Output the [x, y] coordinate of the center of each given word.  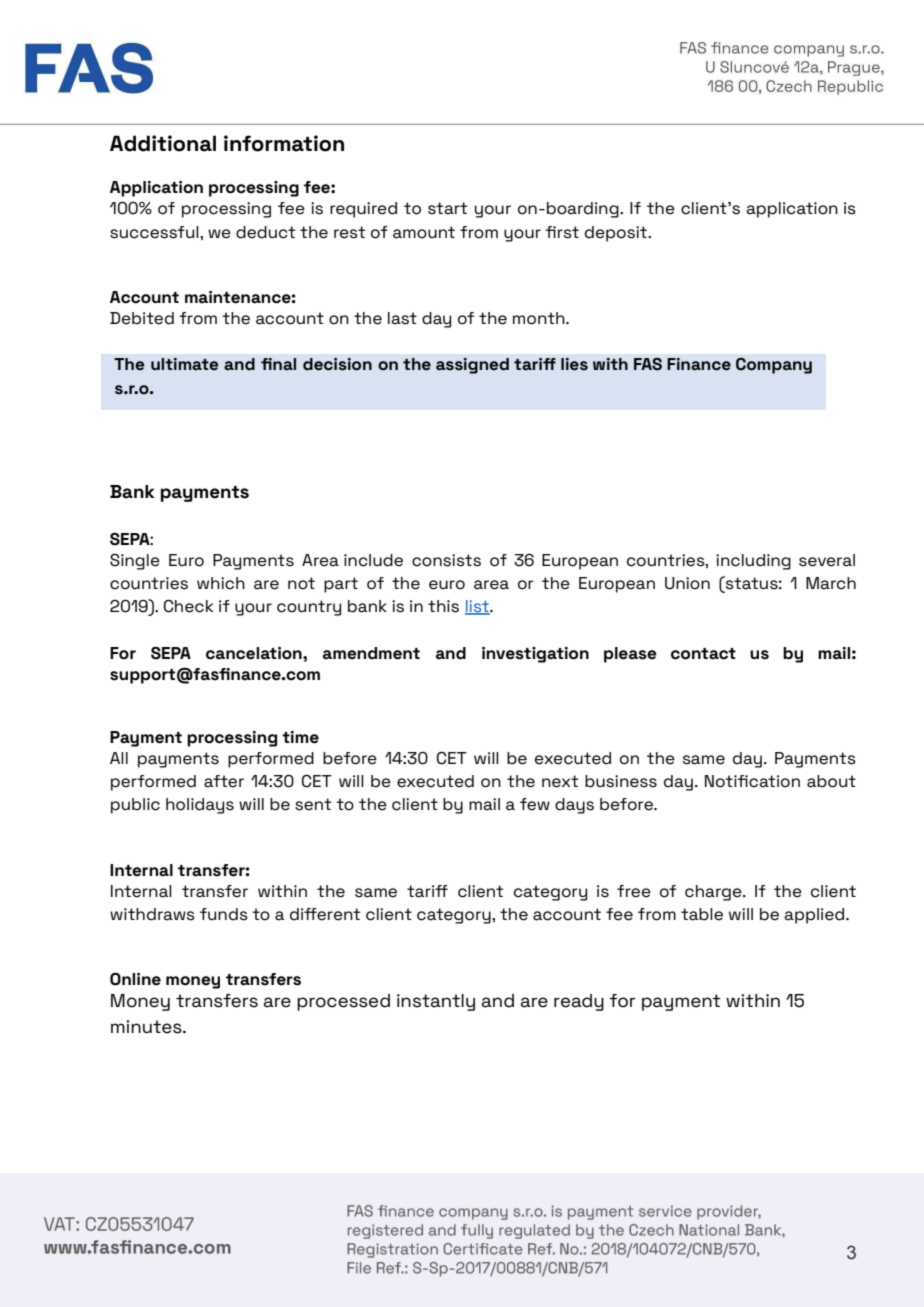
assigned [472, 366]
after [224, 781]
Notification [752, 781]
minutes [147, 1027]
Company [774, 366]
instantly [436, 1002]
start [447, 208]
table [702, 914]
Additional [163, 143]
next [560, 781]
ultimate [185, 364]
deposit [617, 234]
